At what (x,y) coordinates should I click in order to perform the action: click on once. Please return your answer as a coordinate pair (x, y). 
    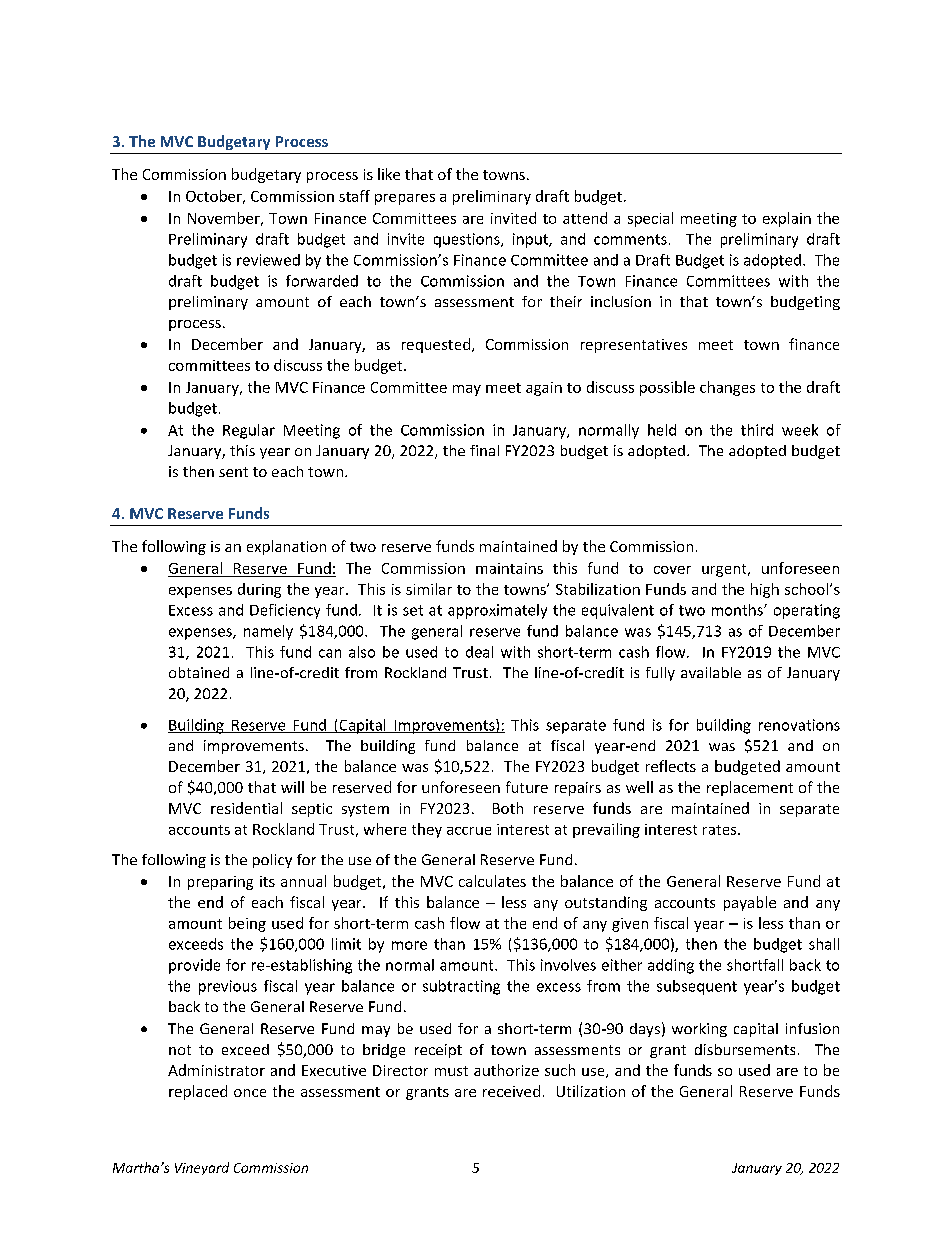
    Looking at the image, I should click on (250, 1093).
